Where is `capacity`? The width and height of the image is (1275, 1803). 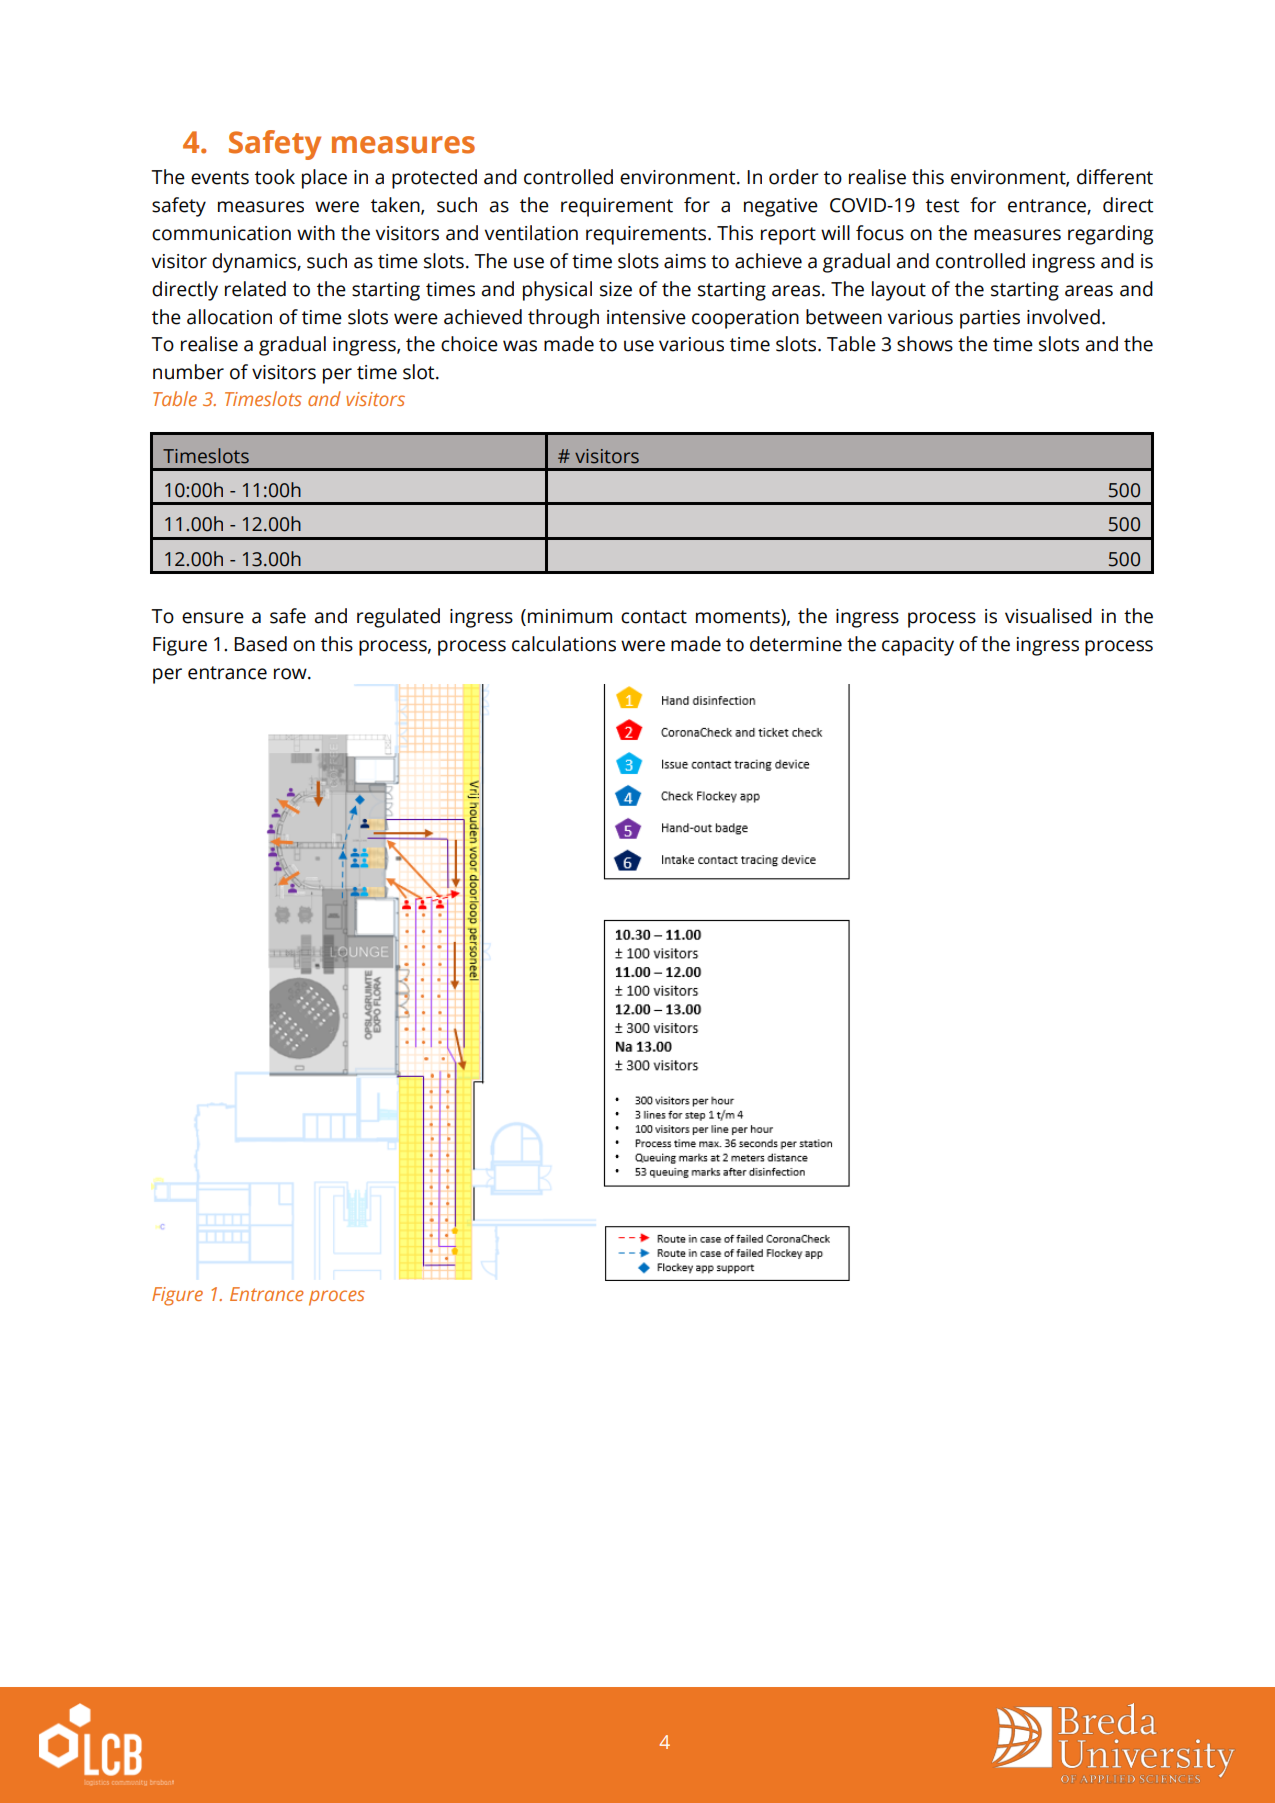
capacity is located at coordinates (918, 646).
